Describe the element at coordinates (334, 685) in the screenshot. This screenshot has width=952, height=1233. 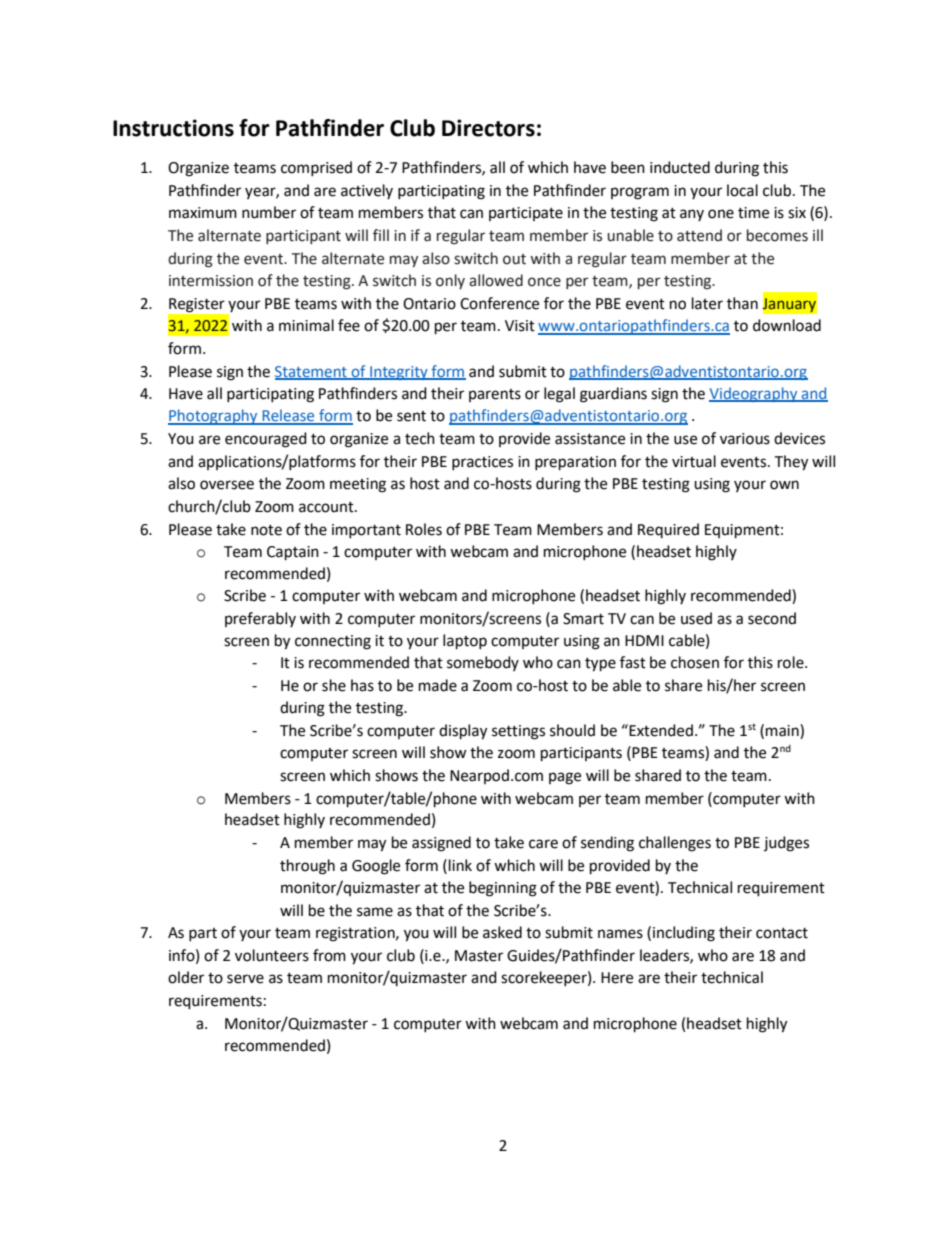
I see `she` at that location.
